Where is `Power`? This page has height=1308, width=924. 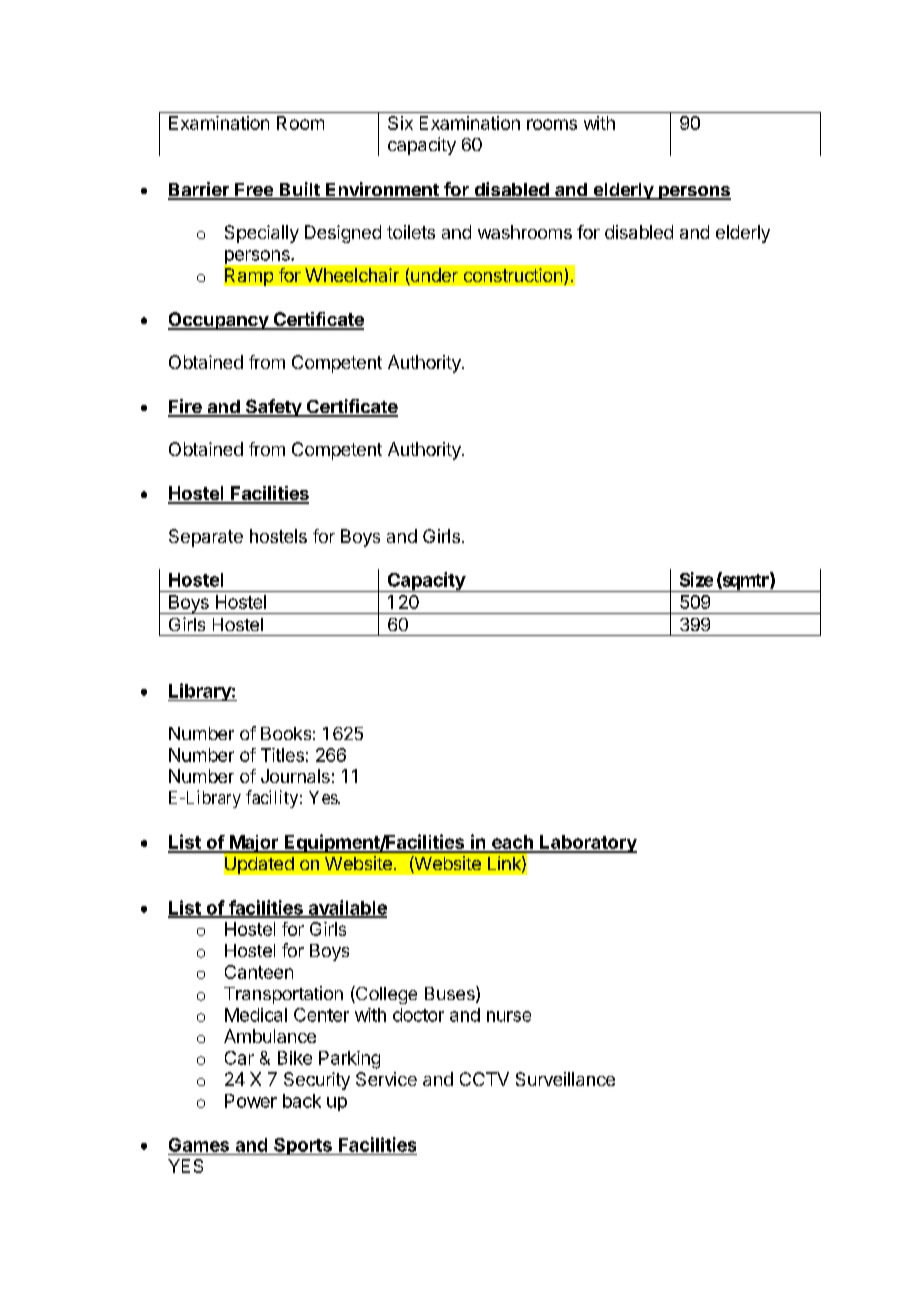 Power is located at coordinates (251, 1101).
